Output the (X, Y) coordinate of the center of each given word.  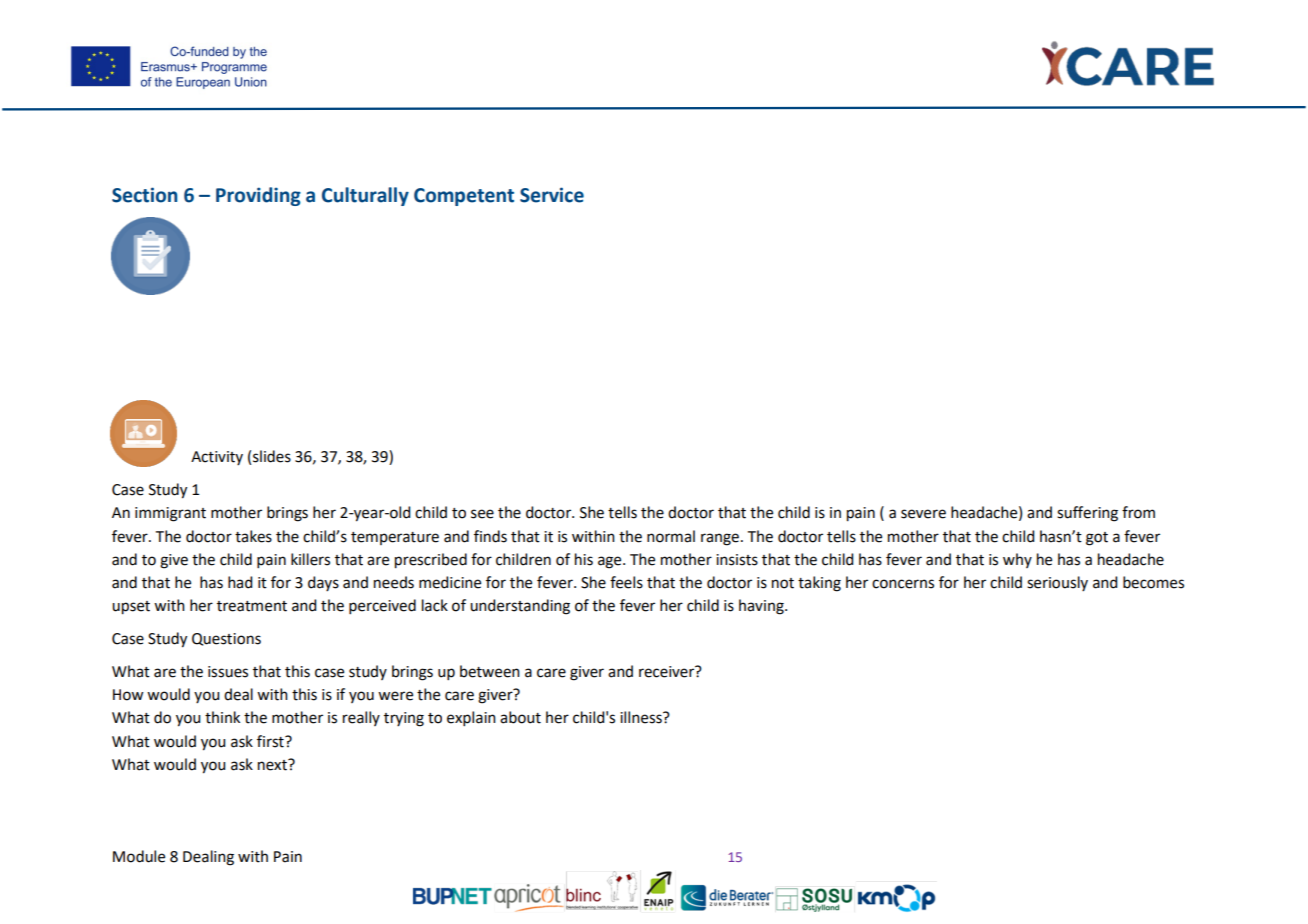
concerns (903, 584)
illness (642, 717)
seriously (1057, 583)
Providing (258, 196)
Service (552, 195)
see (482, 514)
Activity (217, 458)
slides (272, 456)
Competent (464, 197)
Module (139, 856)
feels (626, 582)
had (240, 582)
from (1138, 512)
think (222, 717)
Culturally (365, 196)
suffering (1087, 514)
